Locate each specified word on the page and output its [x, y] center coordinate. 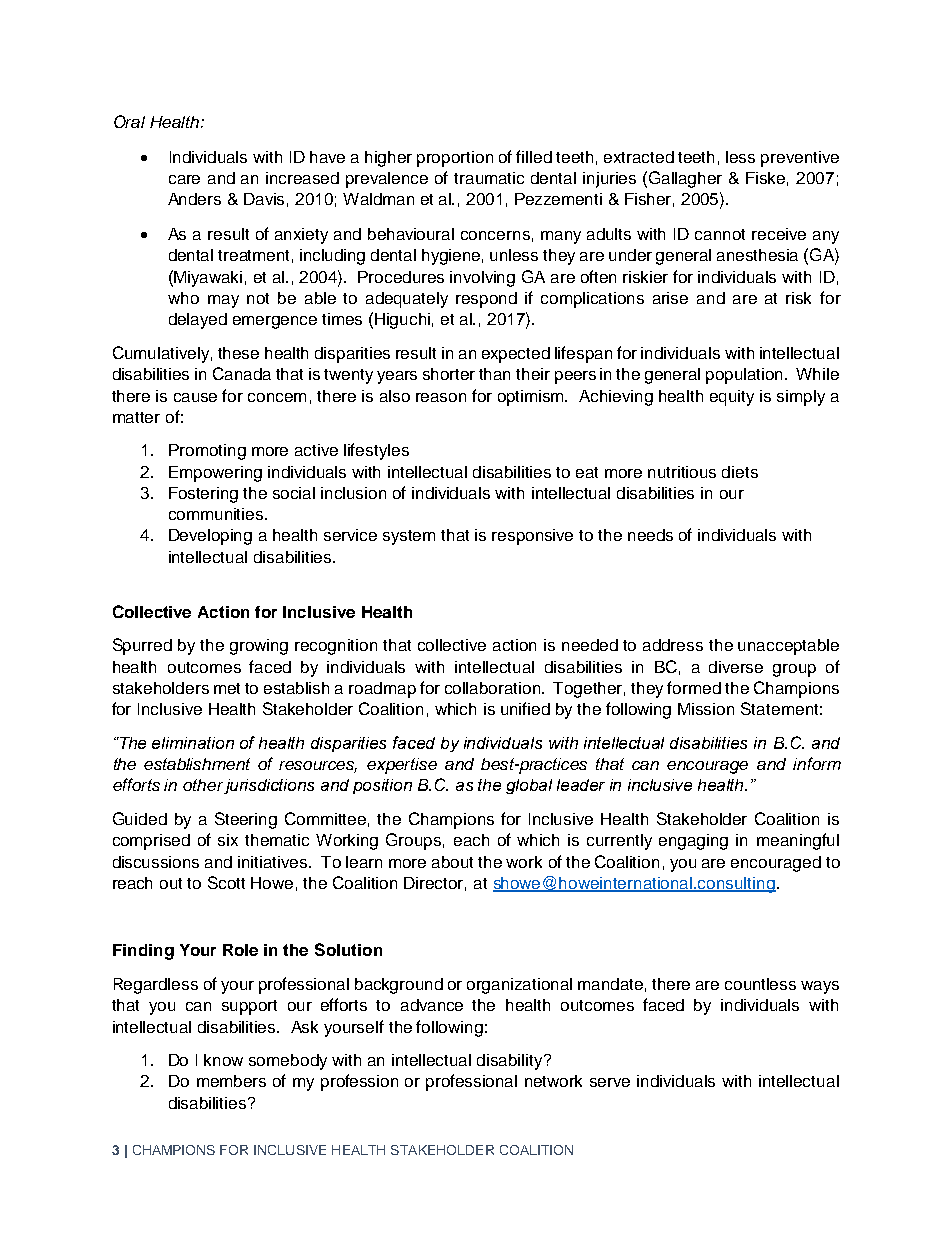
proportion [455, 159]
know [223, 1060]
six [228, 840]
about [452, 862]
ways [820, 987]
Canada [242, 373]
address [673, 645]
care [184, 179]
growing [259, 647]
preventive [800, 159]
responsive [532, 537]
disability [511, 1062]
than [494, 374]
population [746, 376]
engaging [693, 842]
